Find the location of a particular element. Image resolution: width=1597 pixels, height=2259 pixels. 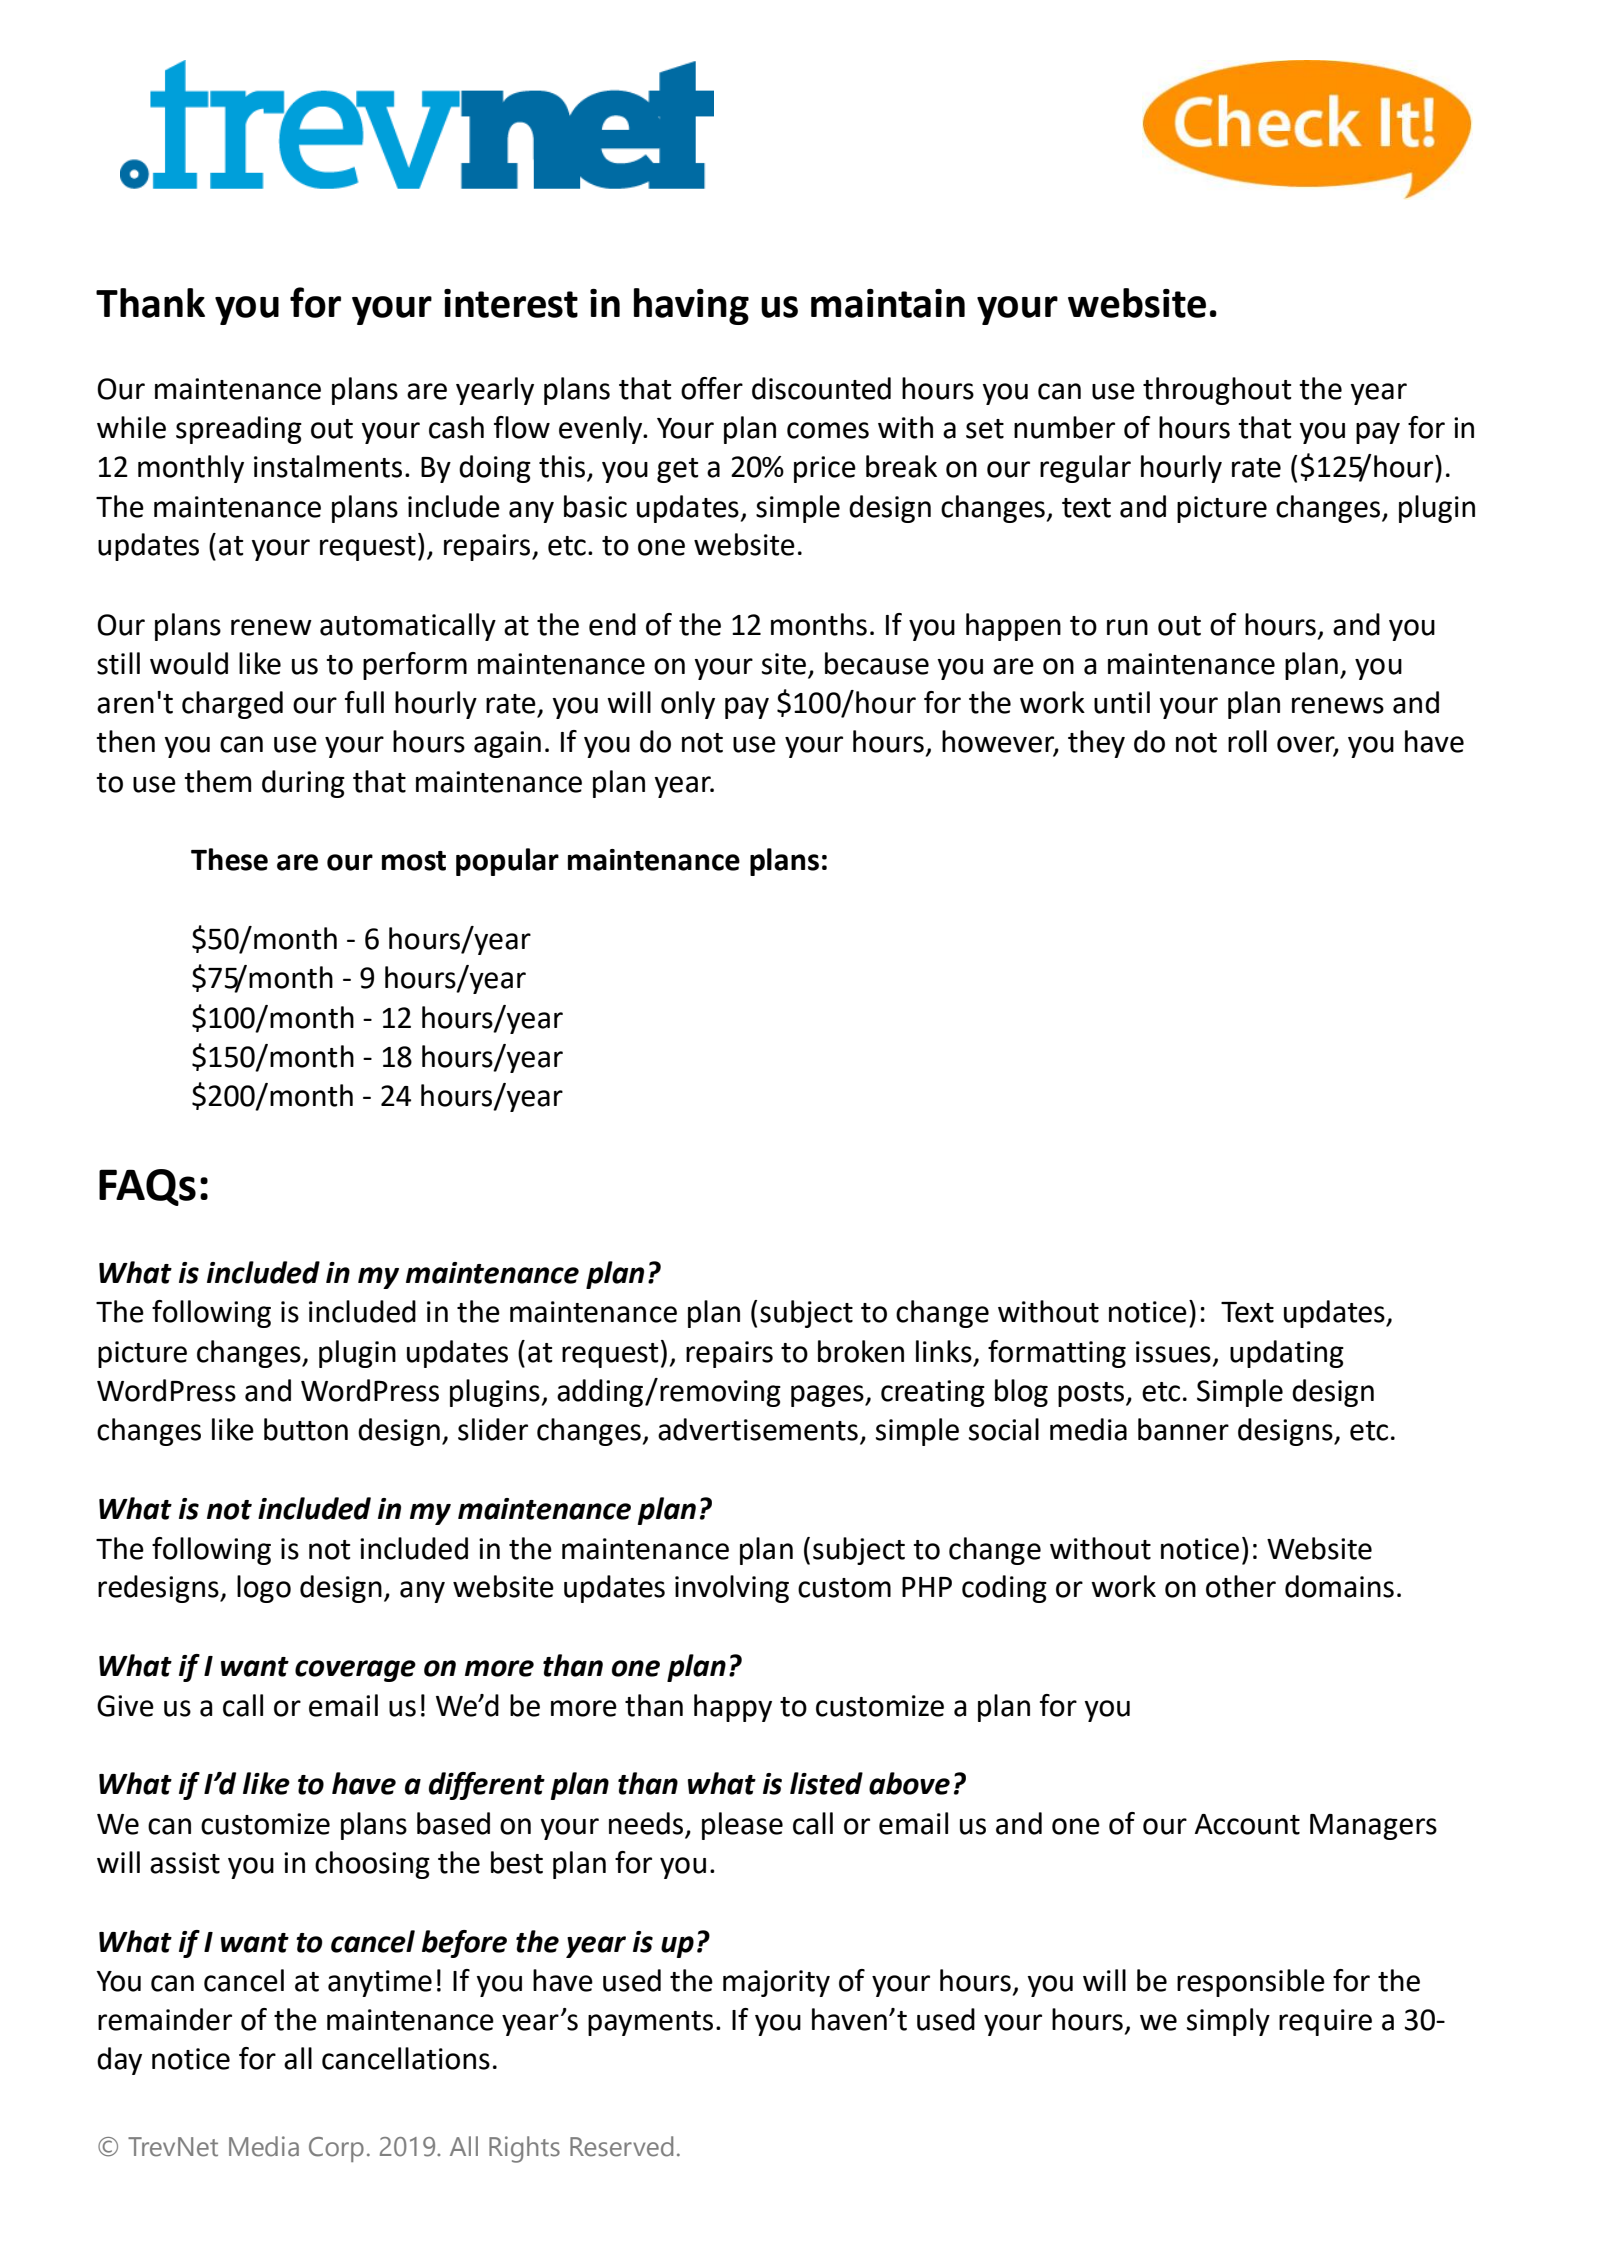

logo is located at coordinates (264, 1589).
